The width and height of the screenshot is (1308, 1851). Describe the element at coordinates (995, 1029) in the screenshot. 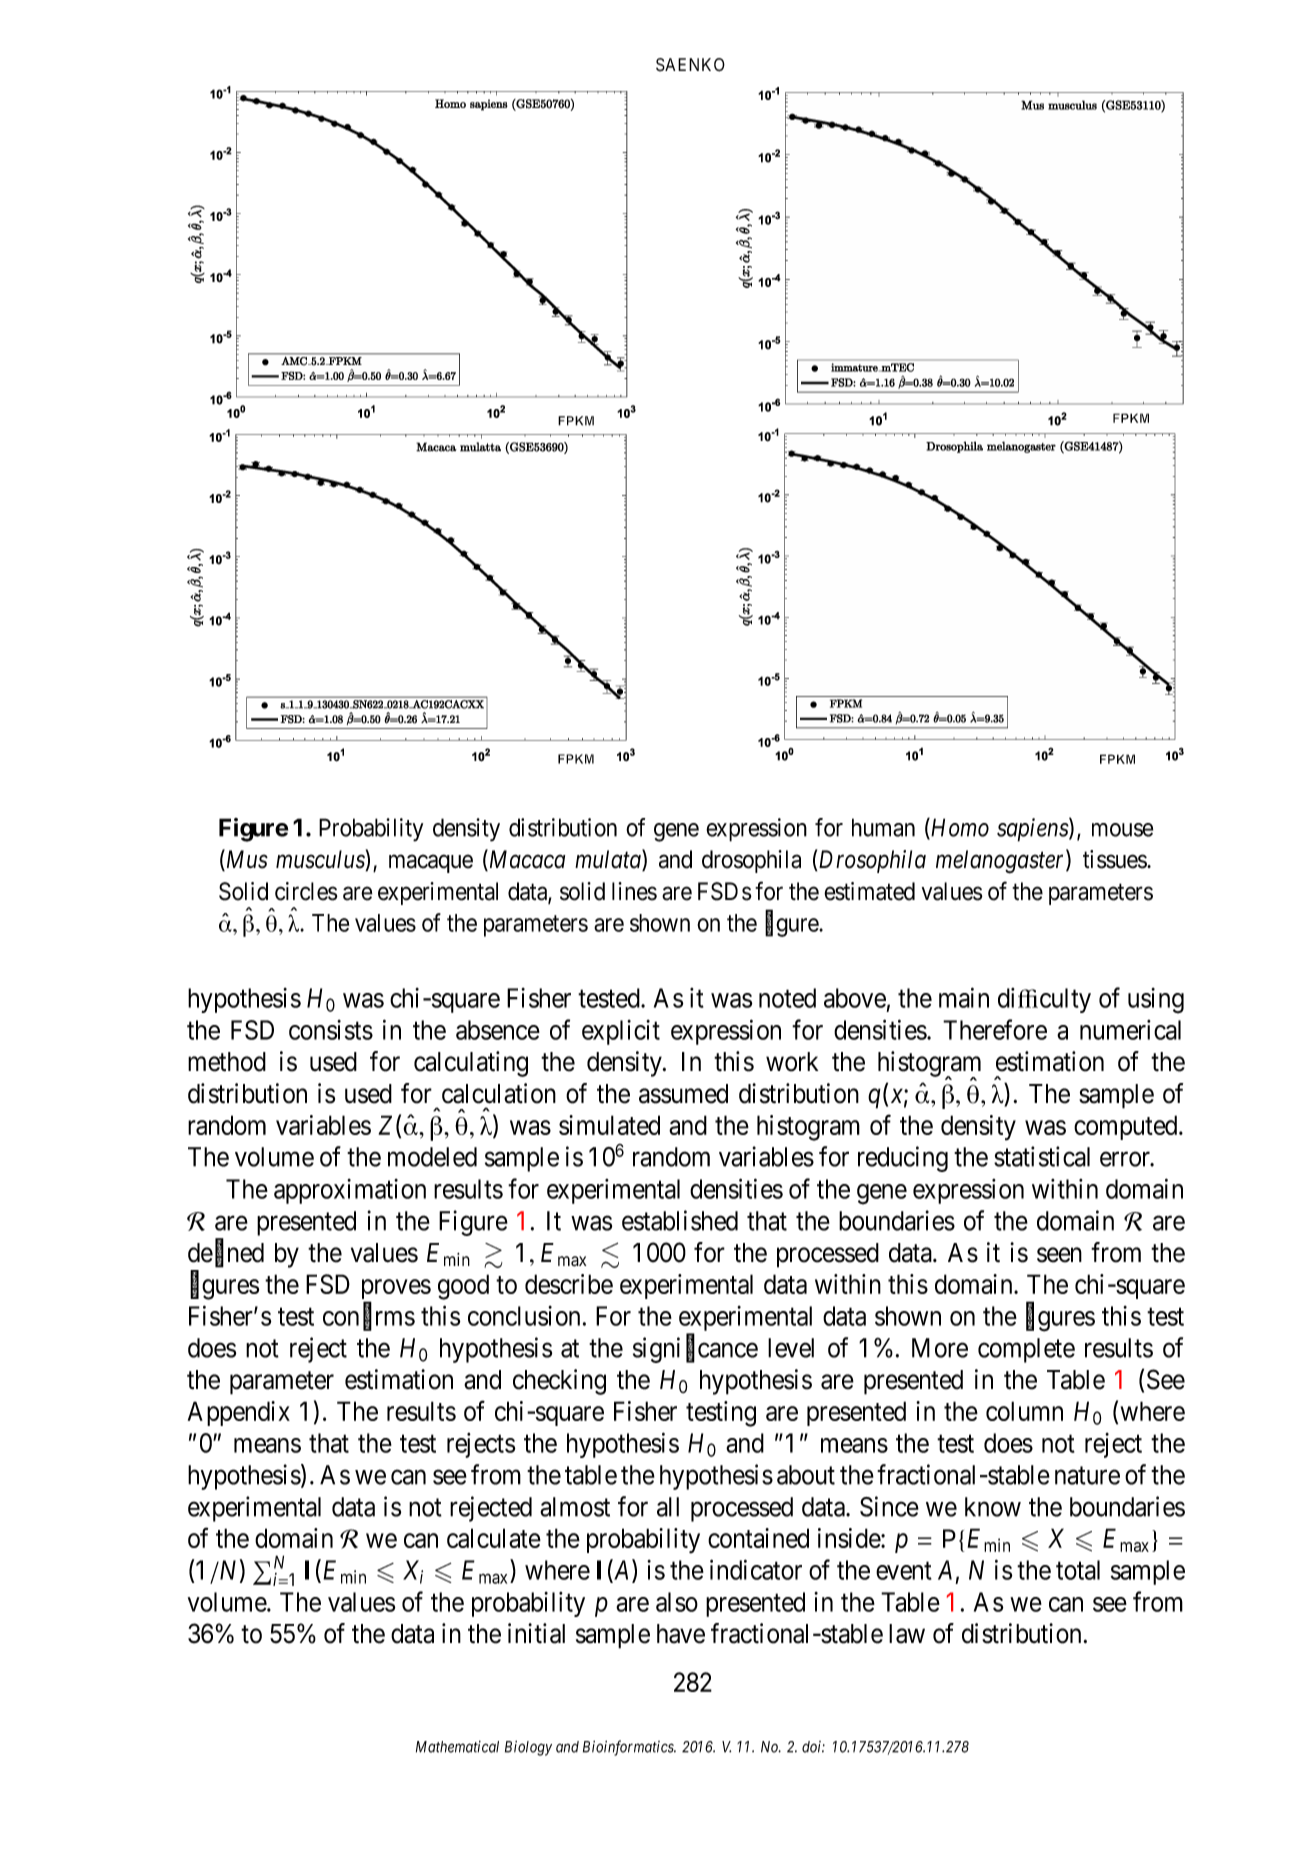

I see `Therefore` at that location.
